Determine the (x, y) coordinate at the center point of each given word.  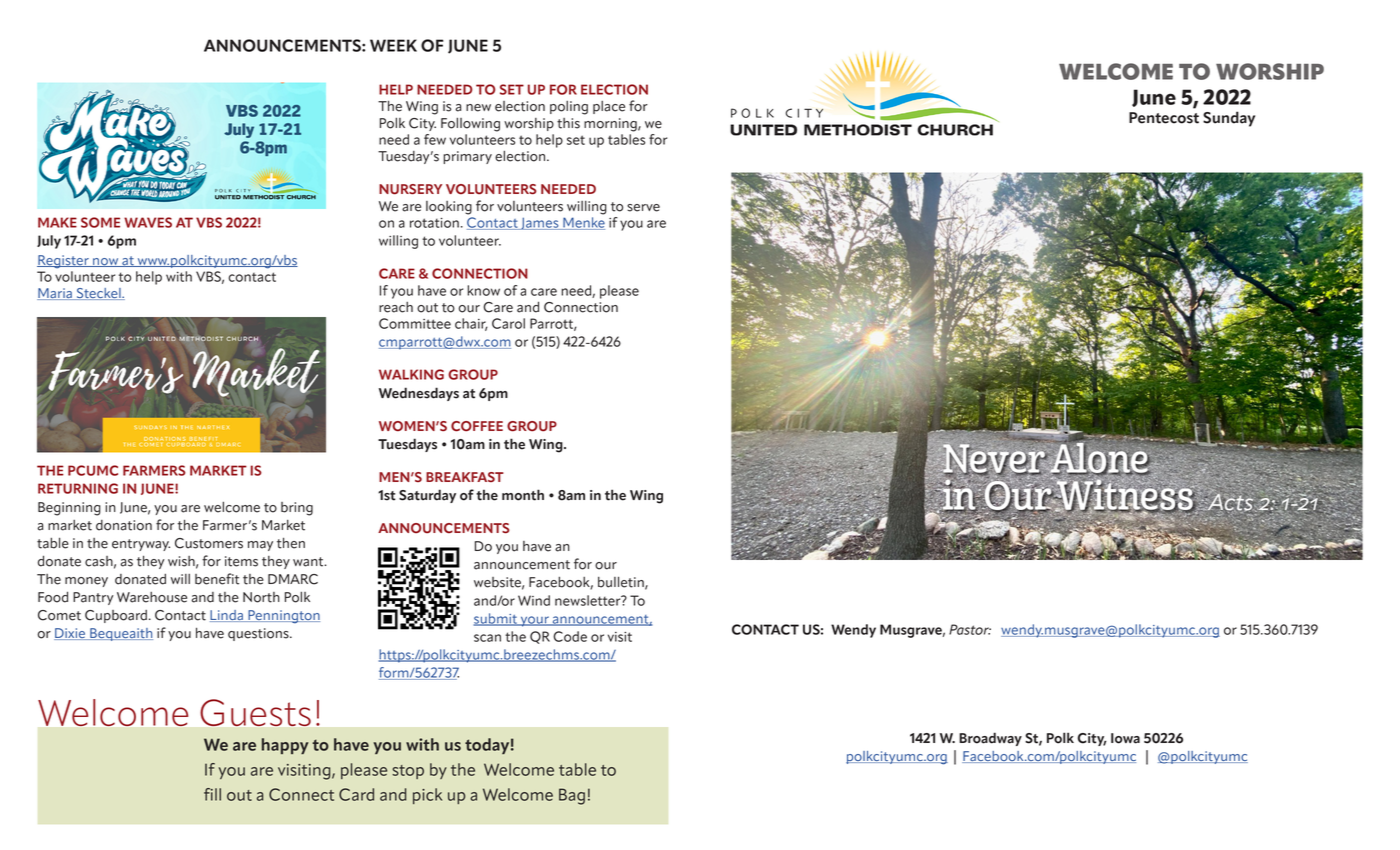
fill (212, 794)
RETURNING (78, 488)
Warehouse (152, 597)
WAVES (148, 222)
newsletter (589, 600)
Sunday (1229, 119)
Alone (1099, 458)
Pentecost (1164, 118)
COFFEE (477, 426)
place (609, 107)
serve (643, 208)
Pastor (970, 629)
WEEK (393, 45)
